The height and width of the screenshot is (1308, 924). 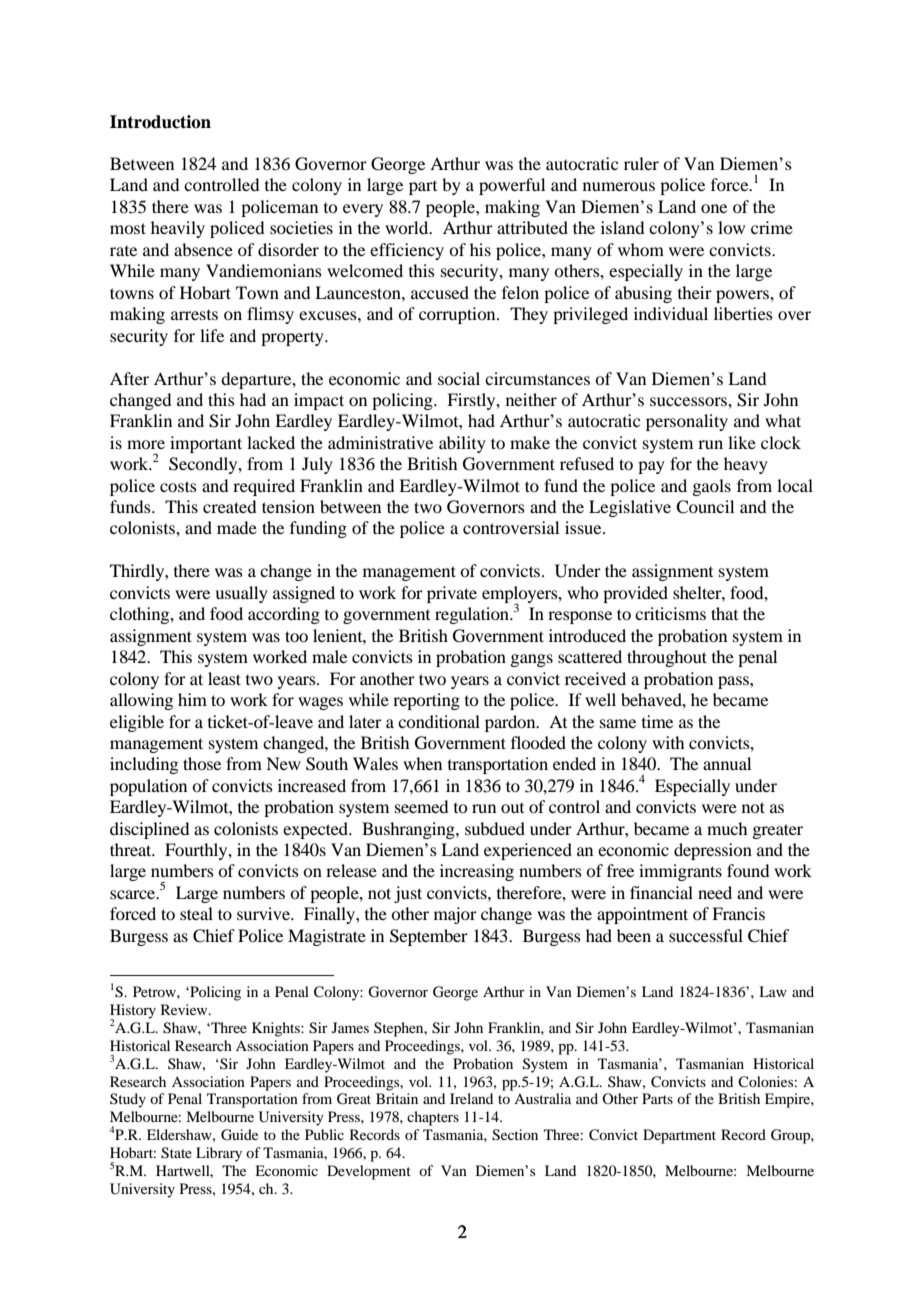 What do you see at coordinates (459, 378) in the screenshot?
I see `social` at bounding box center [459, 378].
